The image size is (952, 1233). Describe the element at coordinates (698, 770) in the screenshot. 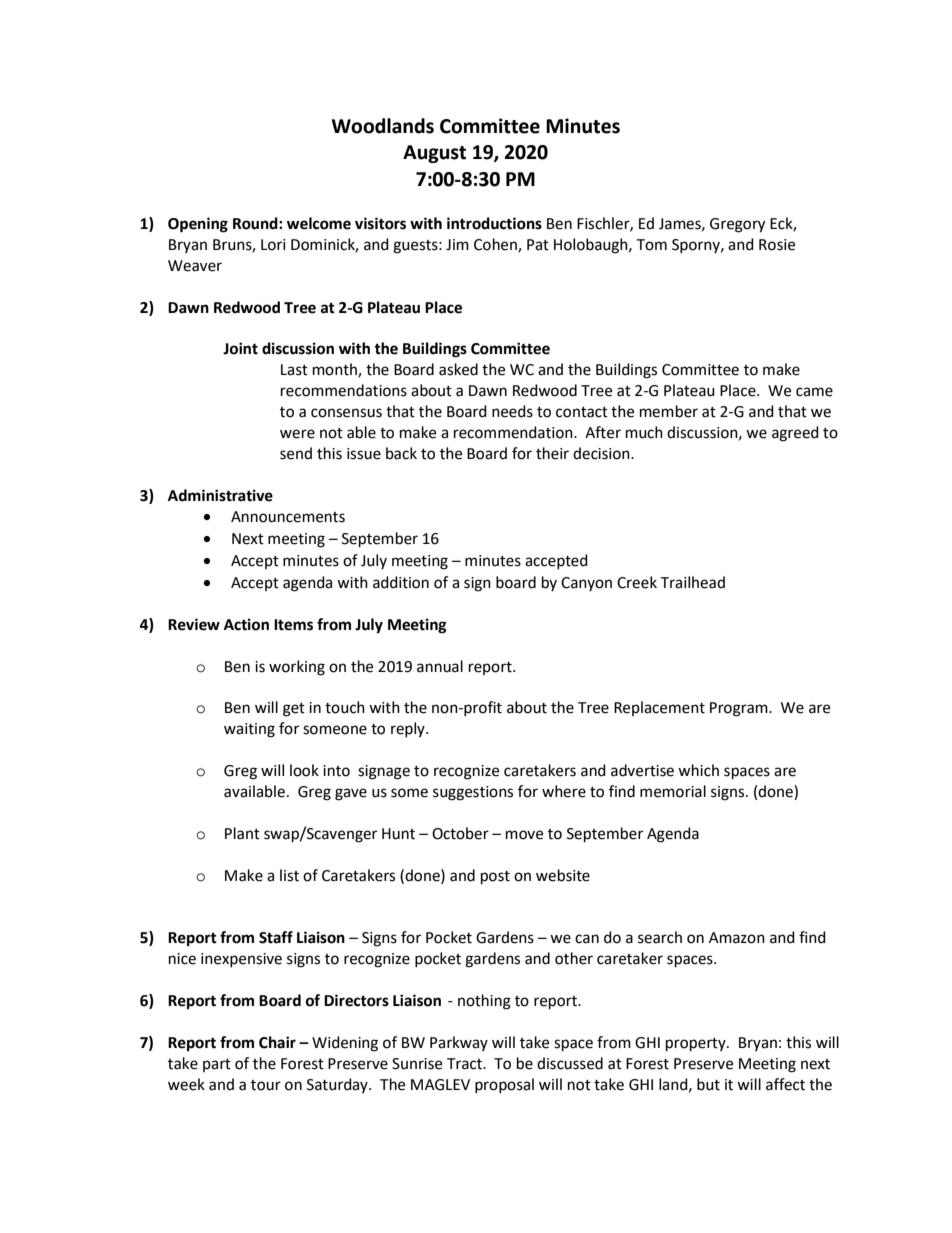

I see `which` at that location.
